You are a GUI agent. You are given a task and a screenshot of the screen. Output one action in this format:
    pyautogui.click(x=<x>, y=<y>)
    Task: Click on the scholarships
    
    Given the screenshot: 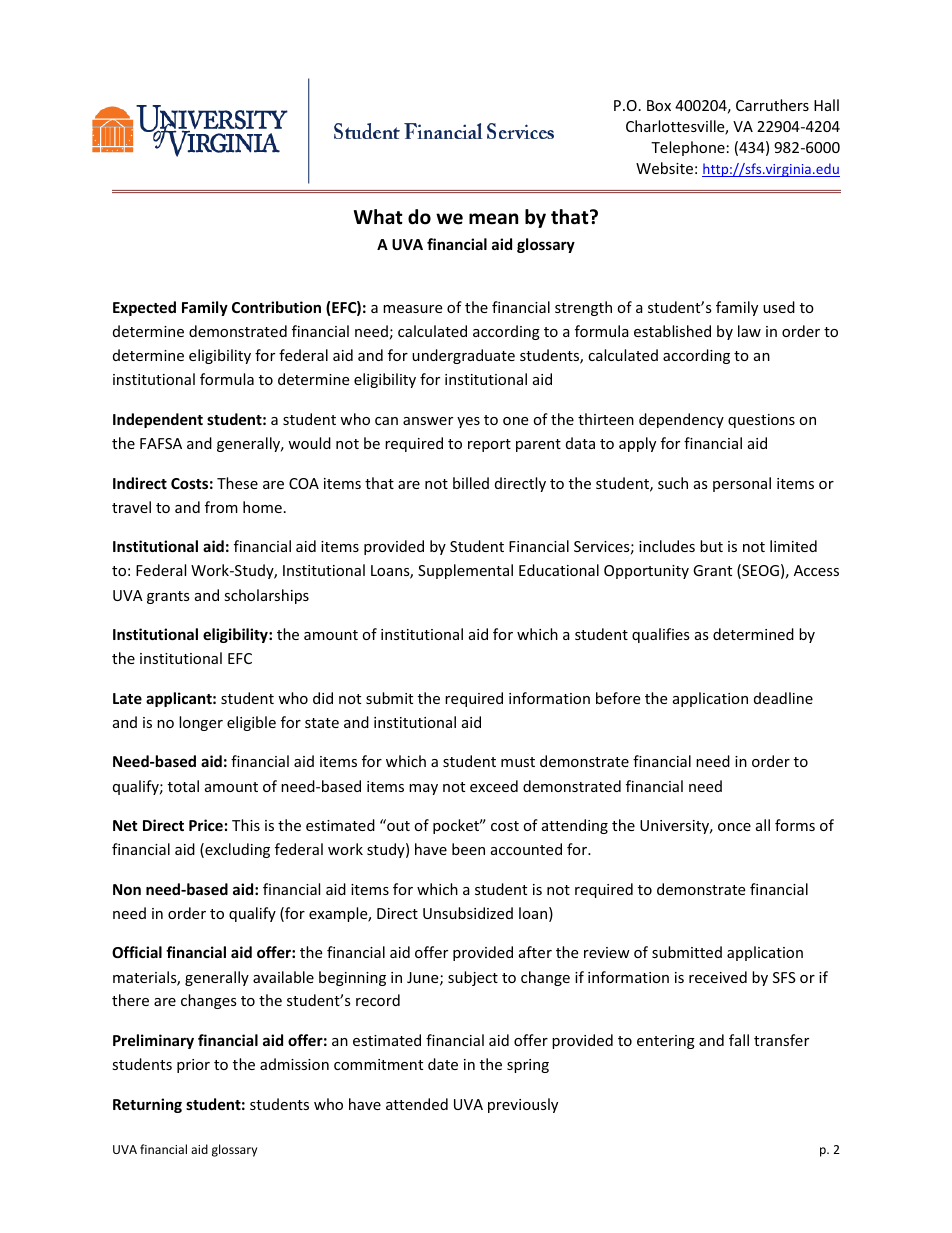 What is the action you would take?
    pyautogui.click(x=266, y=596)
